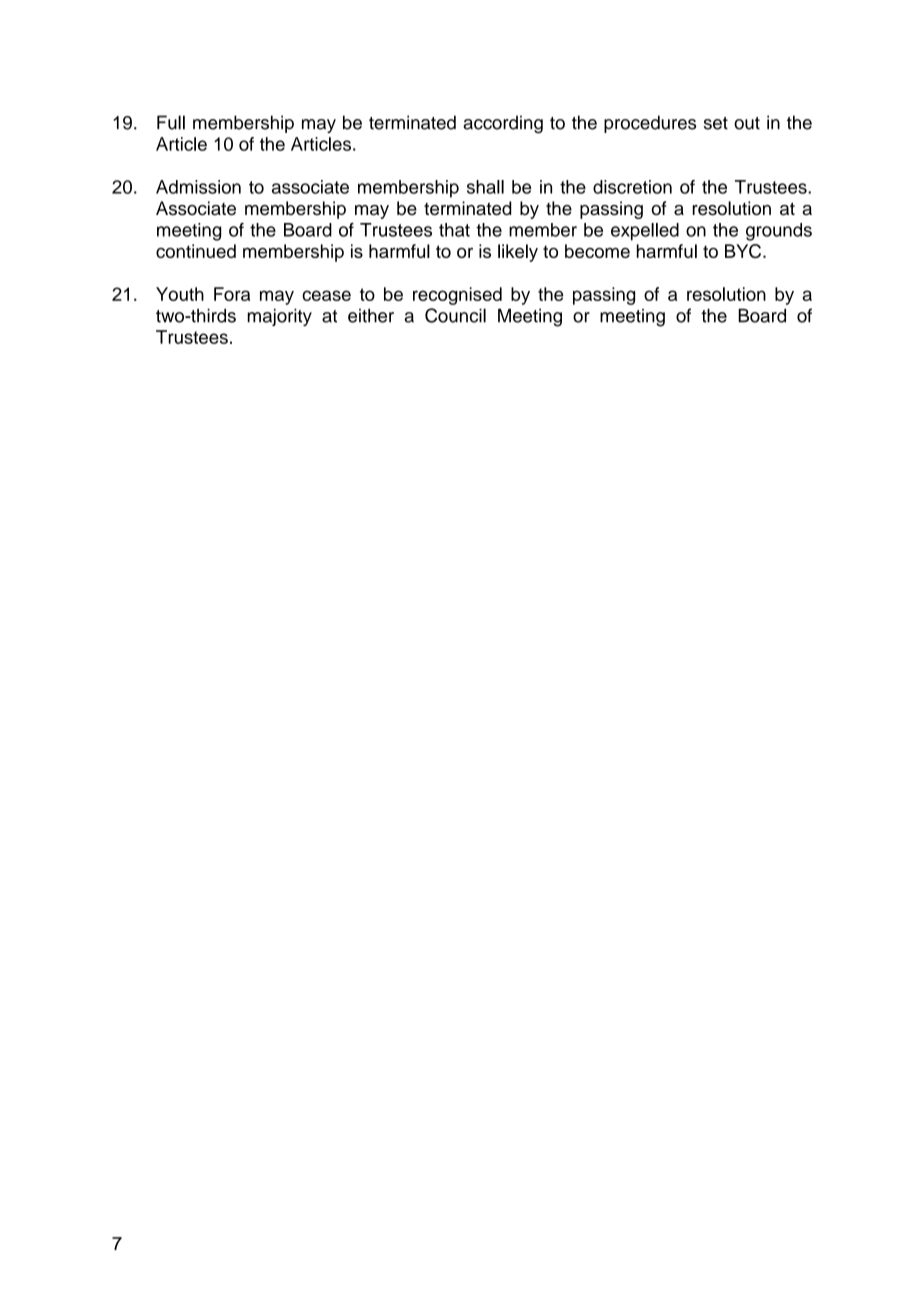  What do you see at coordinates (744, 251) in the image?
I see `BYC` at bounding box center [744, 251].
